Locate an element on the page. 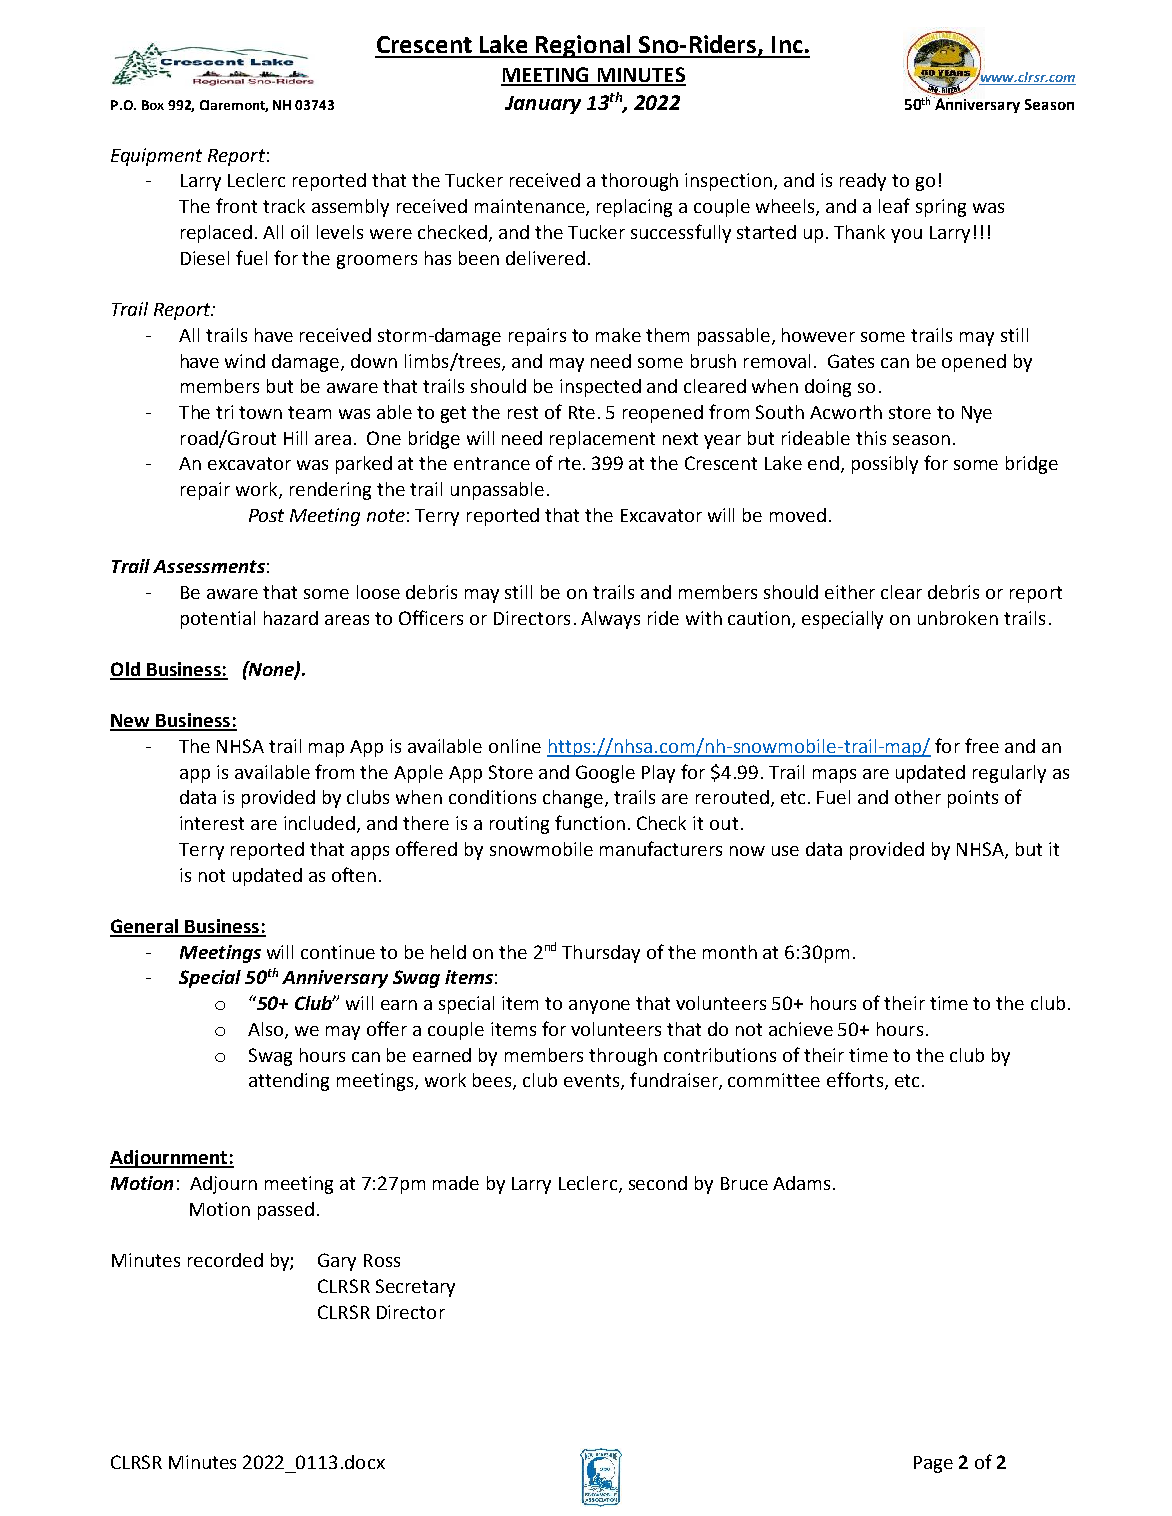 This image has height=1516, width=1172. January is located at coordinates (543, 105).
